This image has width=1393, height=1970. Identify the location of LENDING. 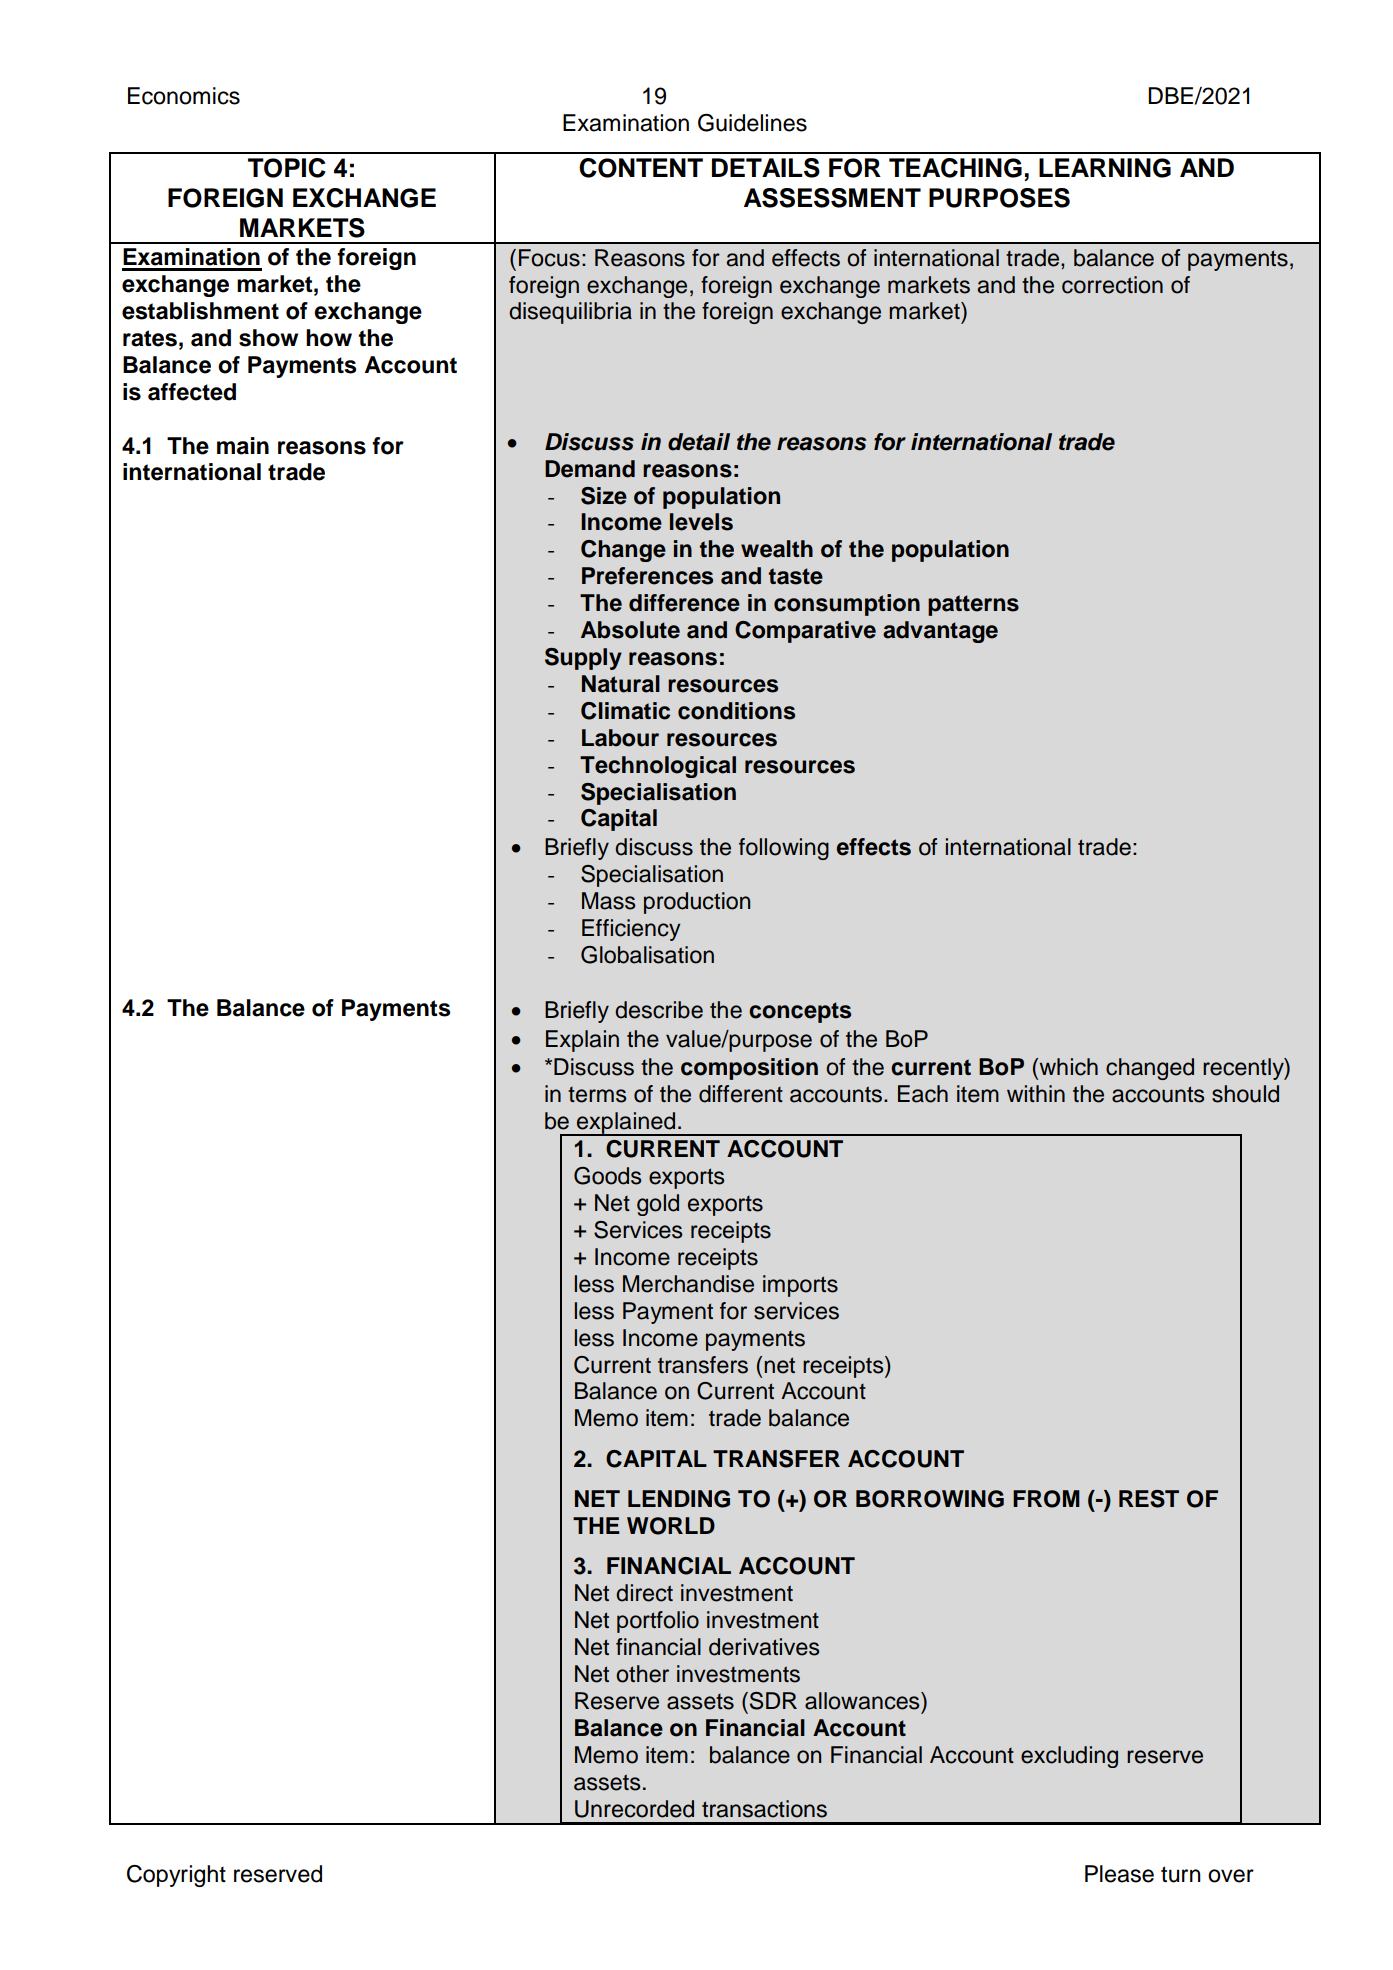
(679, 1499).
